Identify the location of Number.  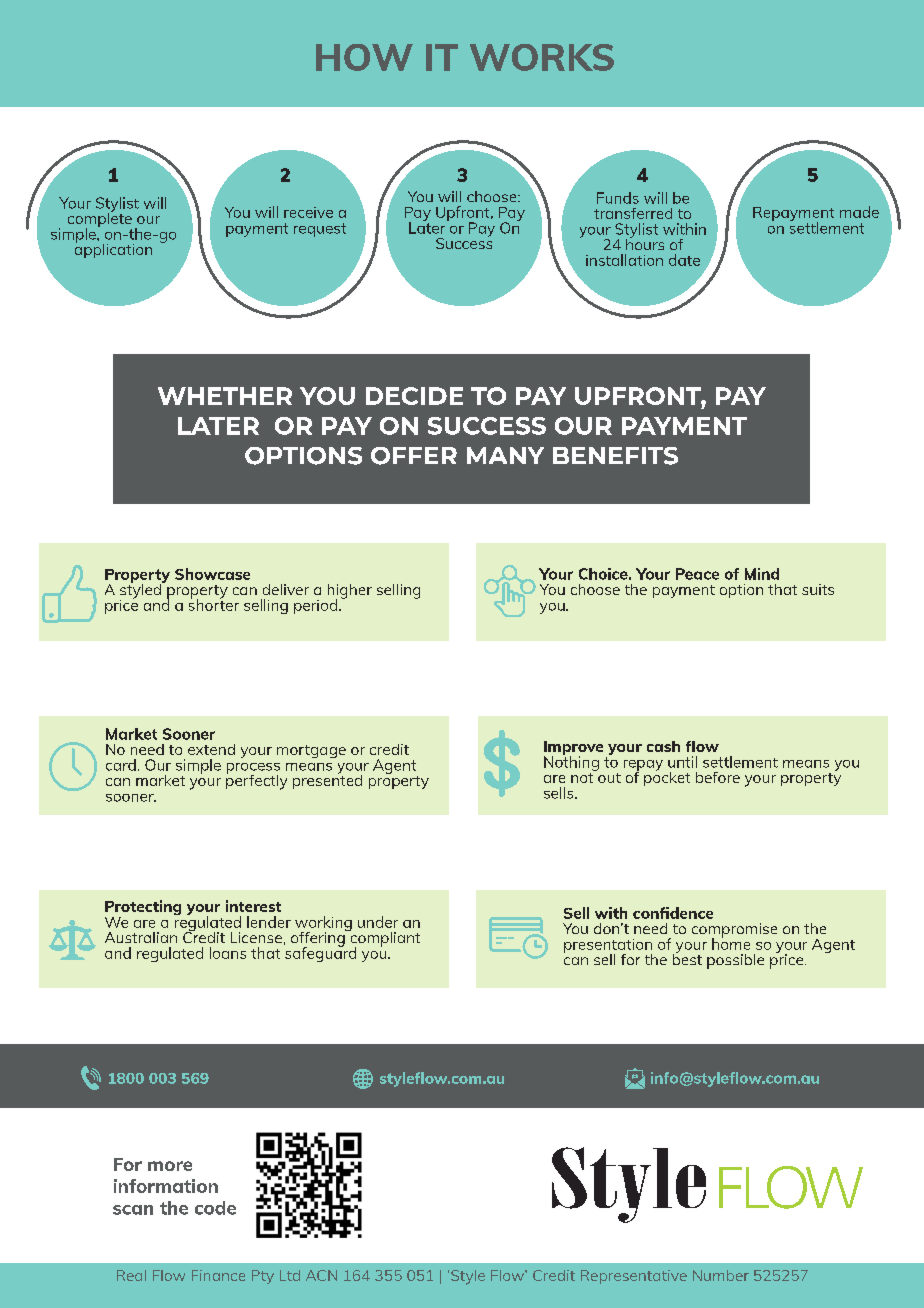
(721, 1275).
